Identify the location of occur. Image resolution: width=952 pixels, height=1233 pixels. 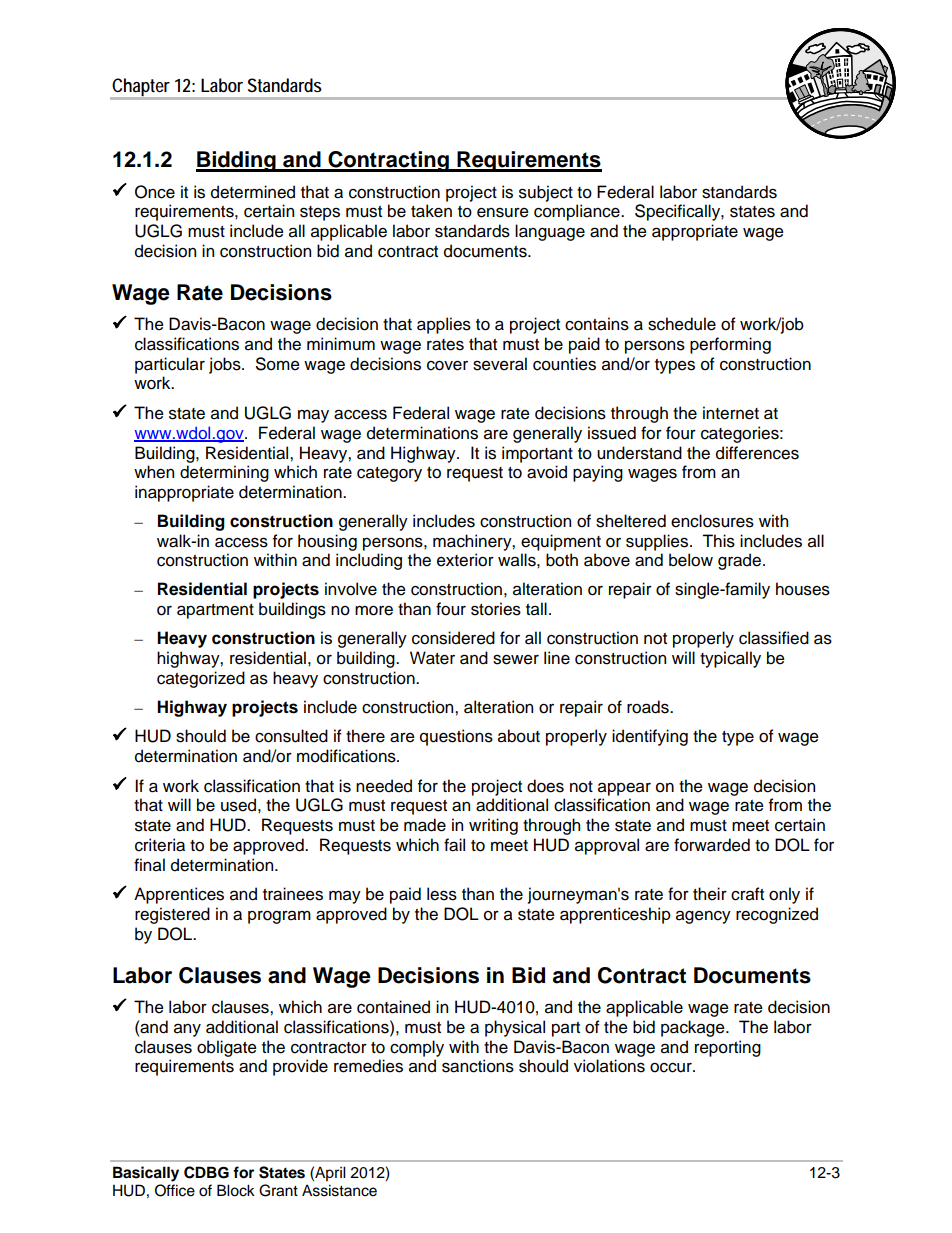
(672, 1068).
